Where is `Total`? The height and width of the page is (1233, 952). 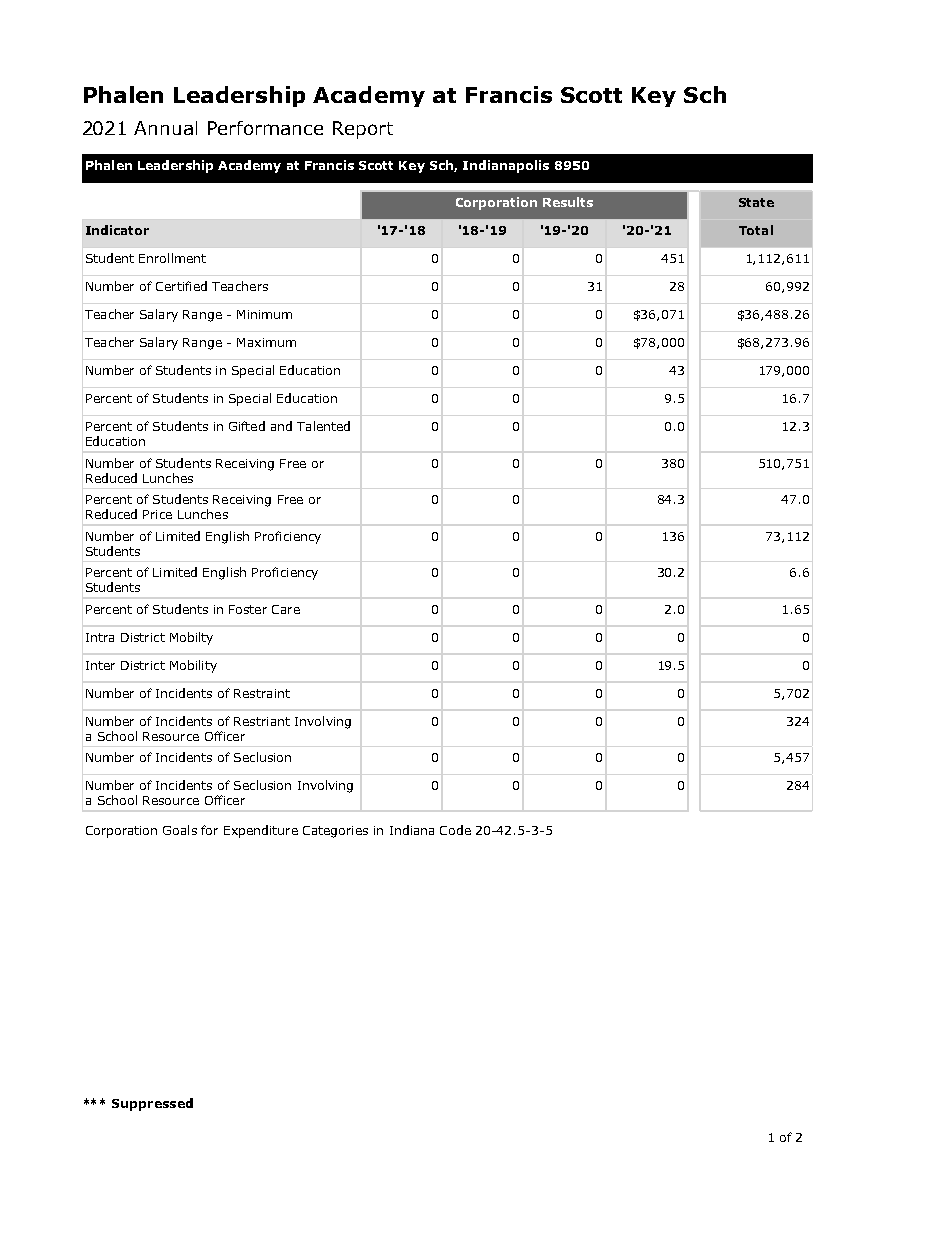 Total is located at coordinates (756, 230).
